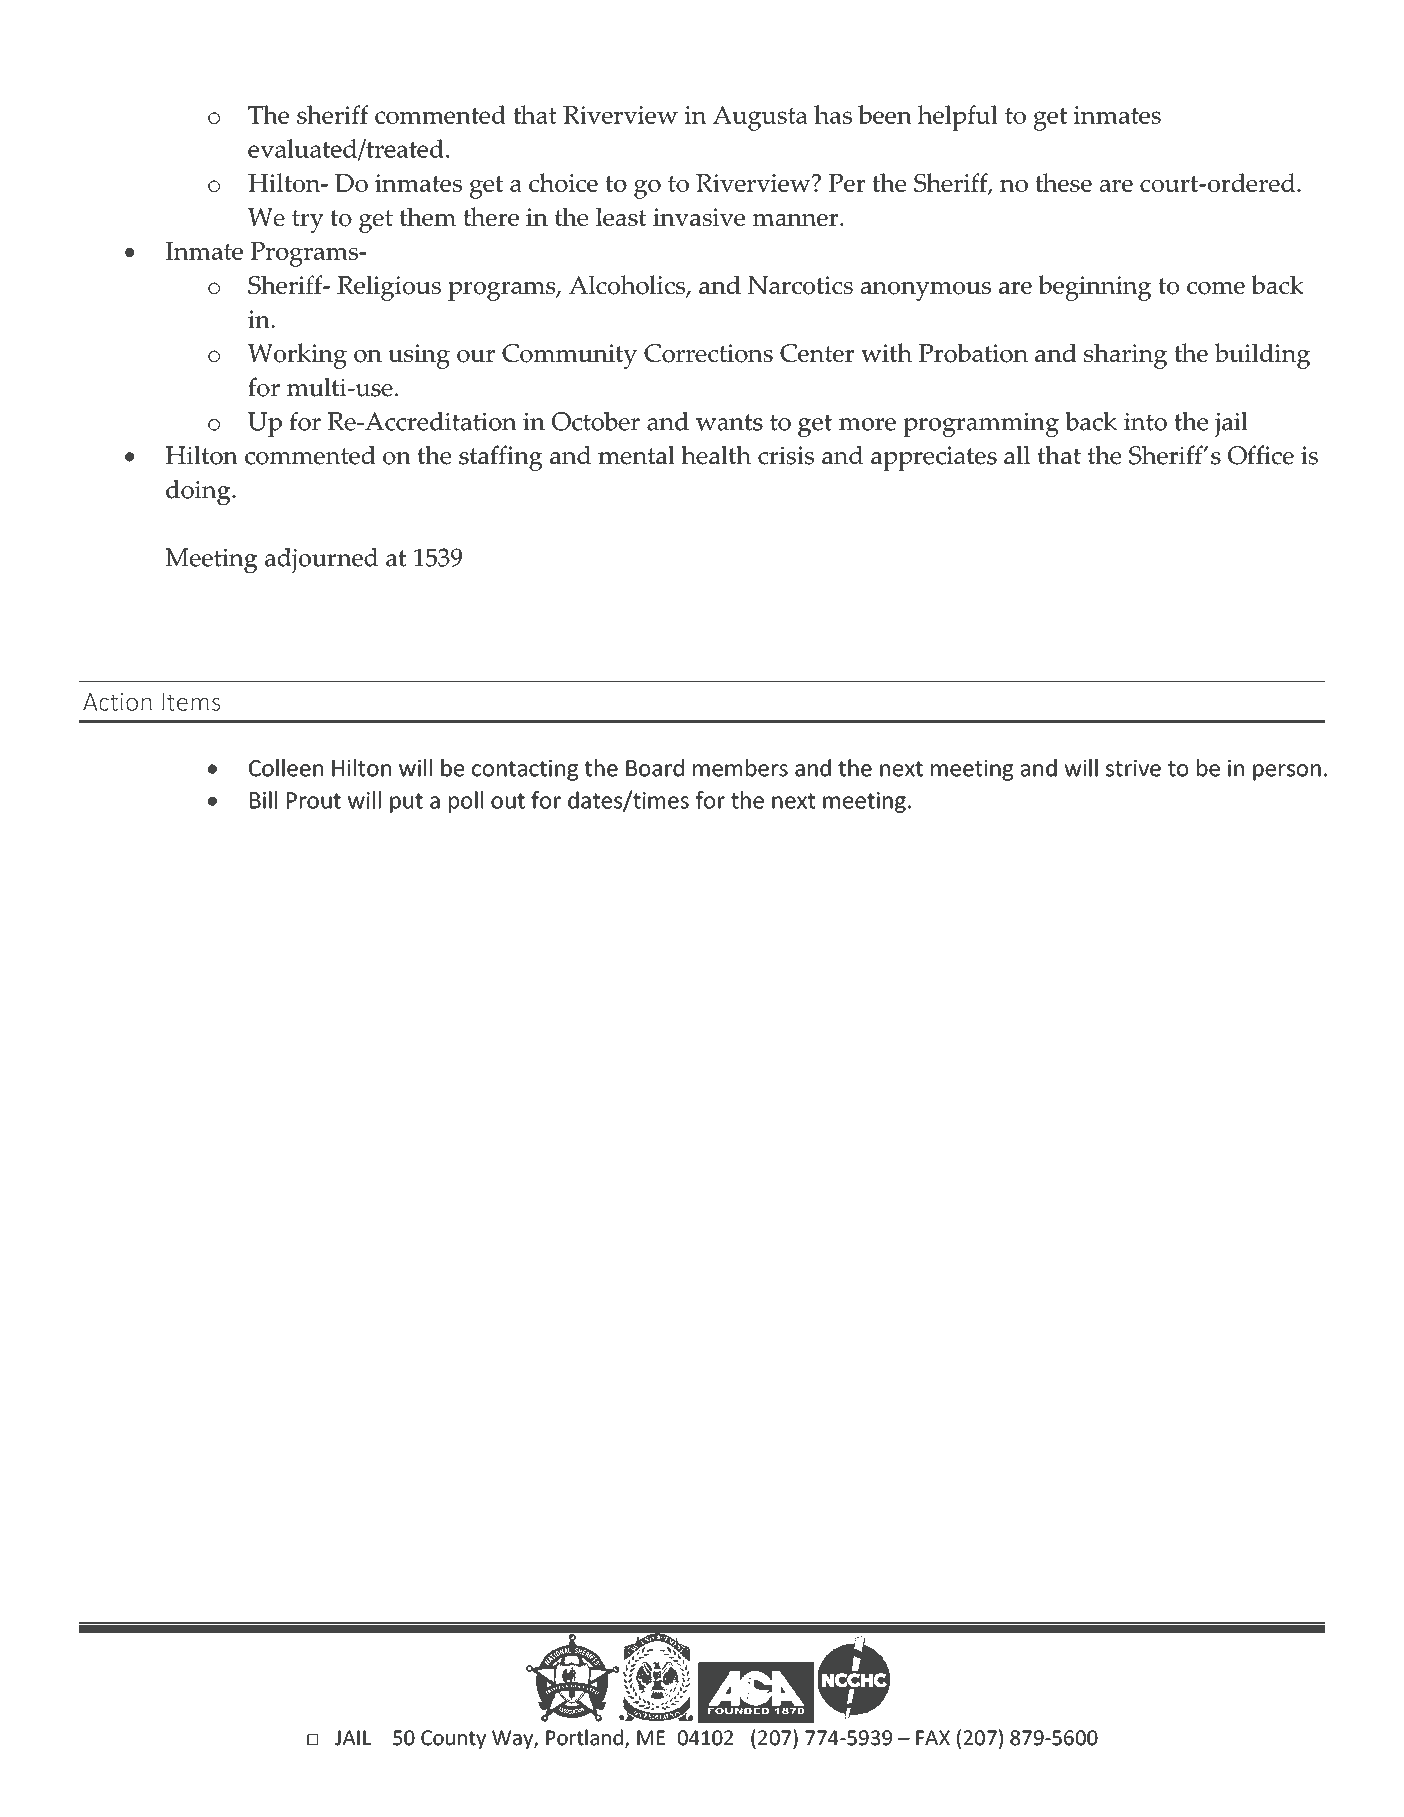 The image size is (1404, 1817). I want to click on Items, so click(191, 702).
